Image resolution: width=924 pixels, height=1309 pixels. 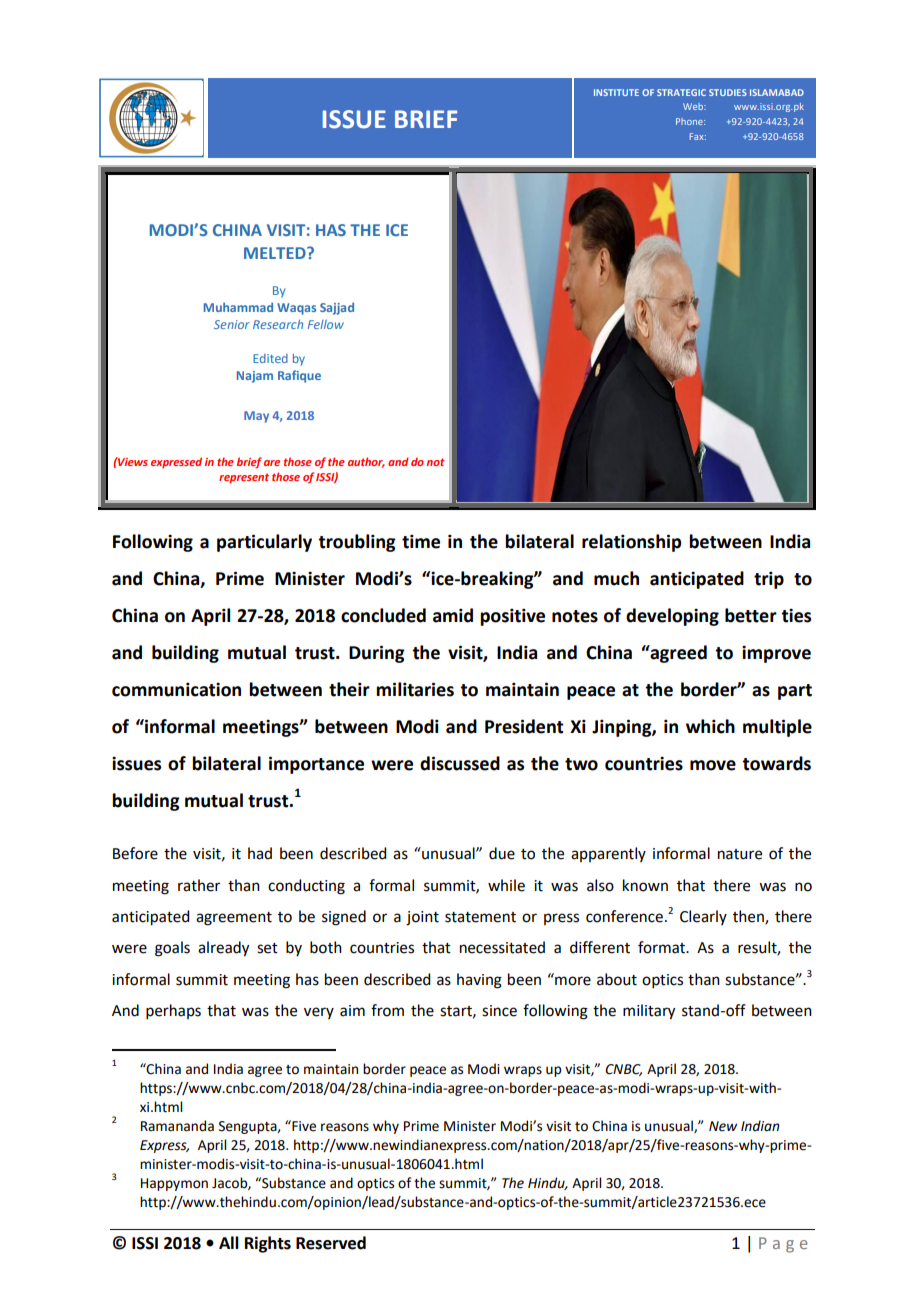 I want to click on Reserved, so click(x=331, y=1243).
